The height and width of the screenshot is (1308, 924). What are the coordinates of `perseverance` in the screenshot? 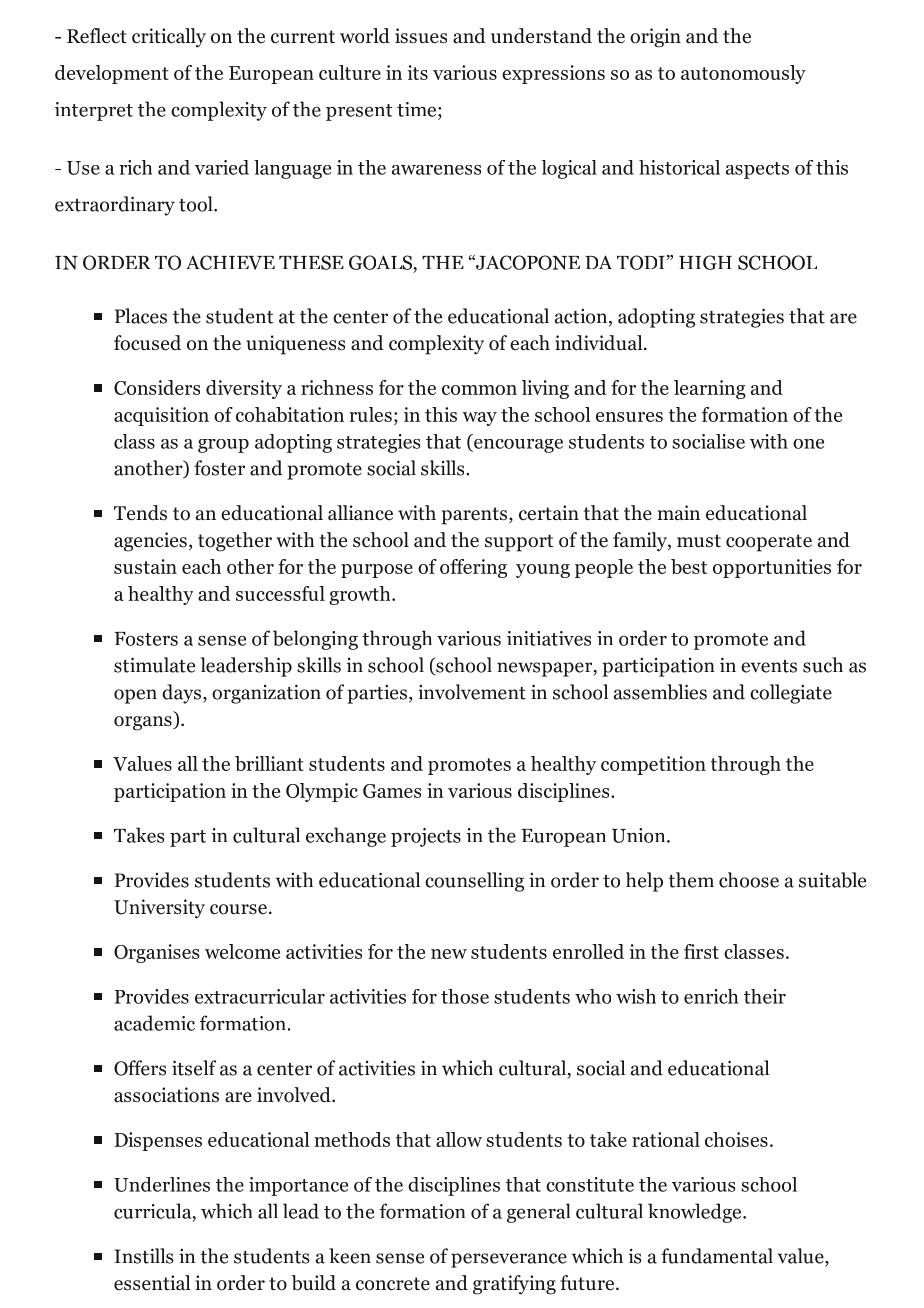 It's located at (509, 1260).
